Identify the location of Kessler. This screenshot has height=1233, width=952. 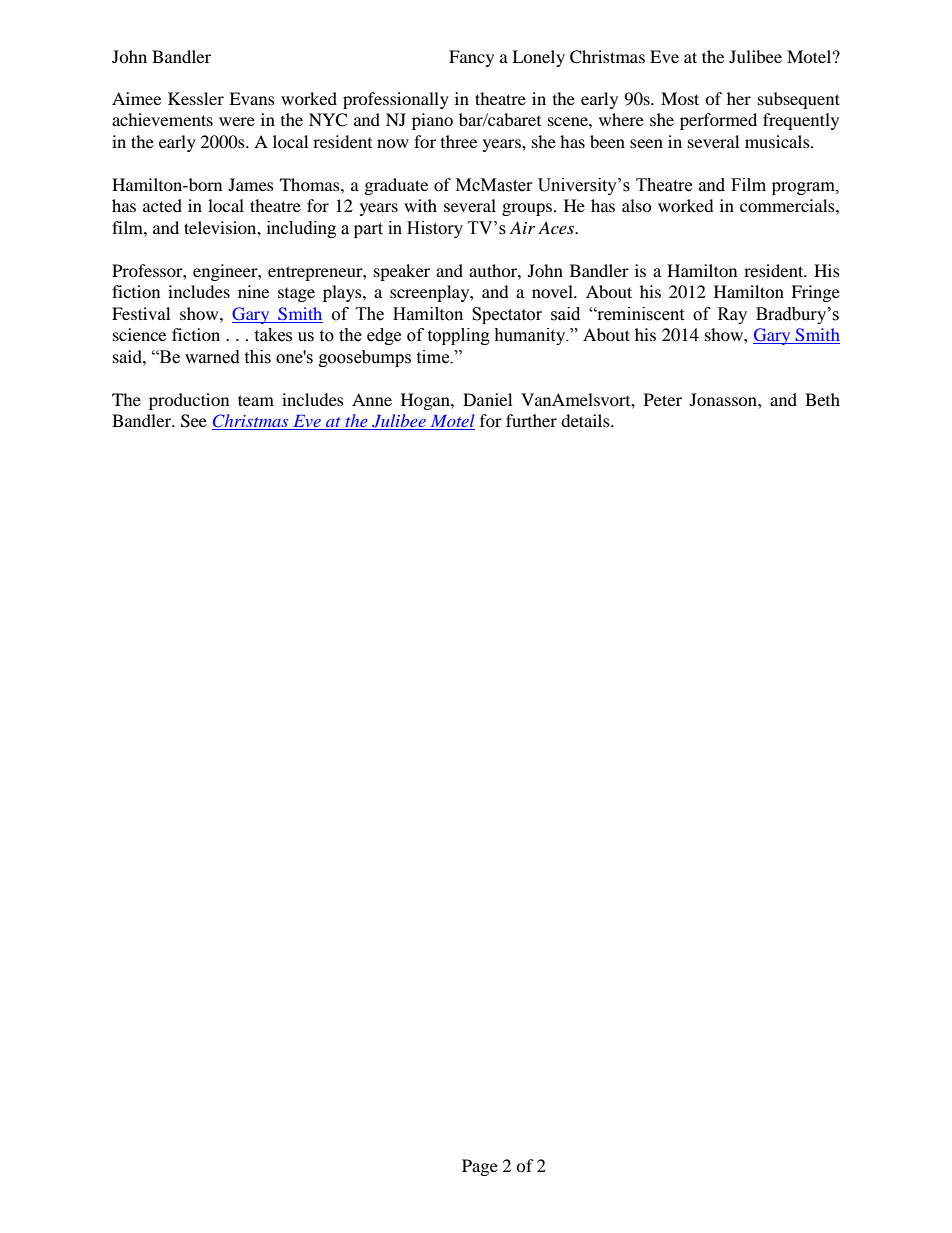
(196, 98).
